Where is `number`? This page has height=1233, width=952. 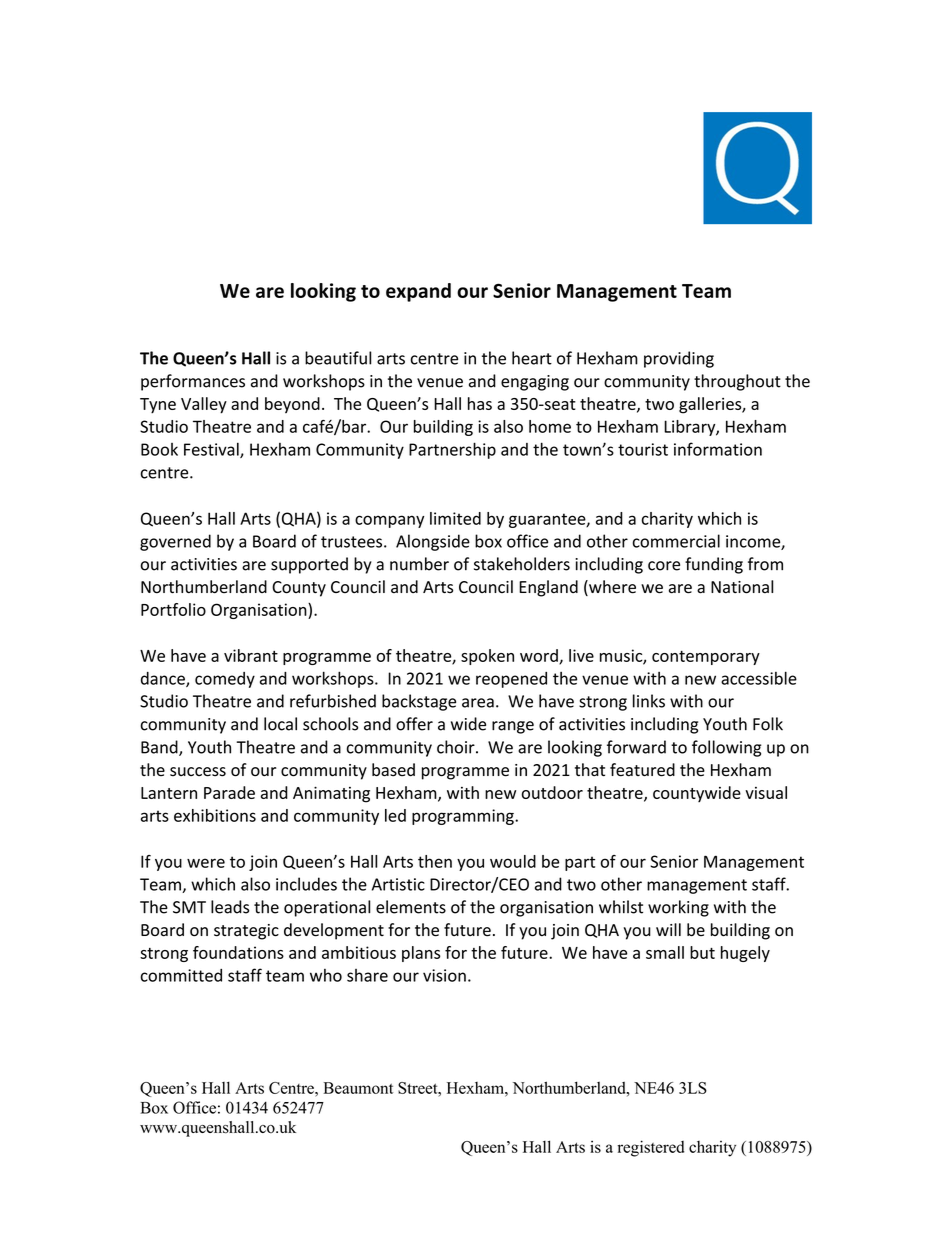 number is located at coordinates (419, 564).
